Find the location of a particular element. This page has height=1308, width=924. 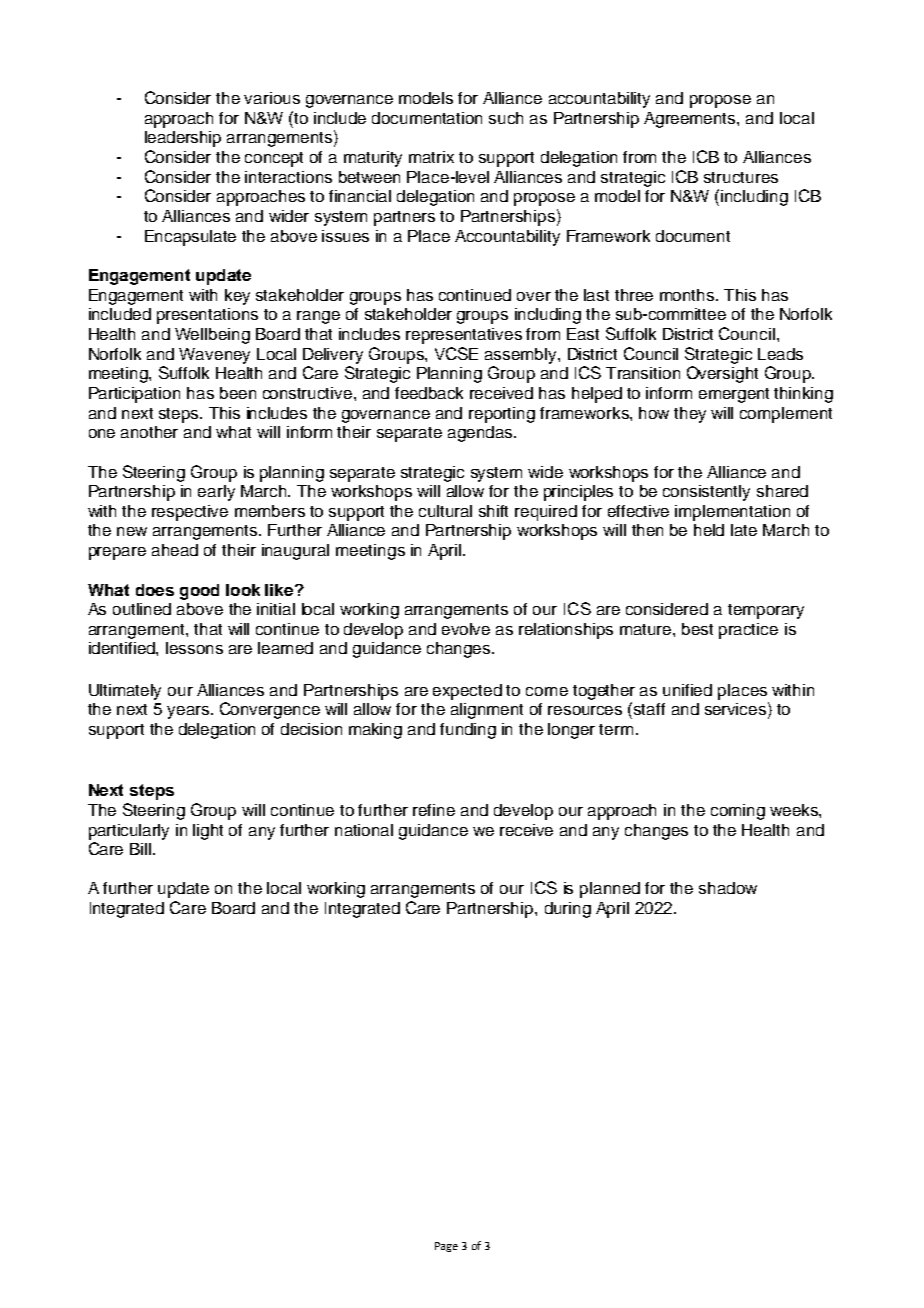

unified is located at coordinates (687, 690).
